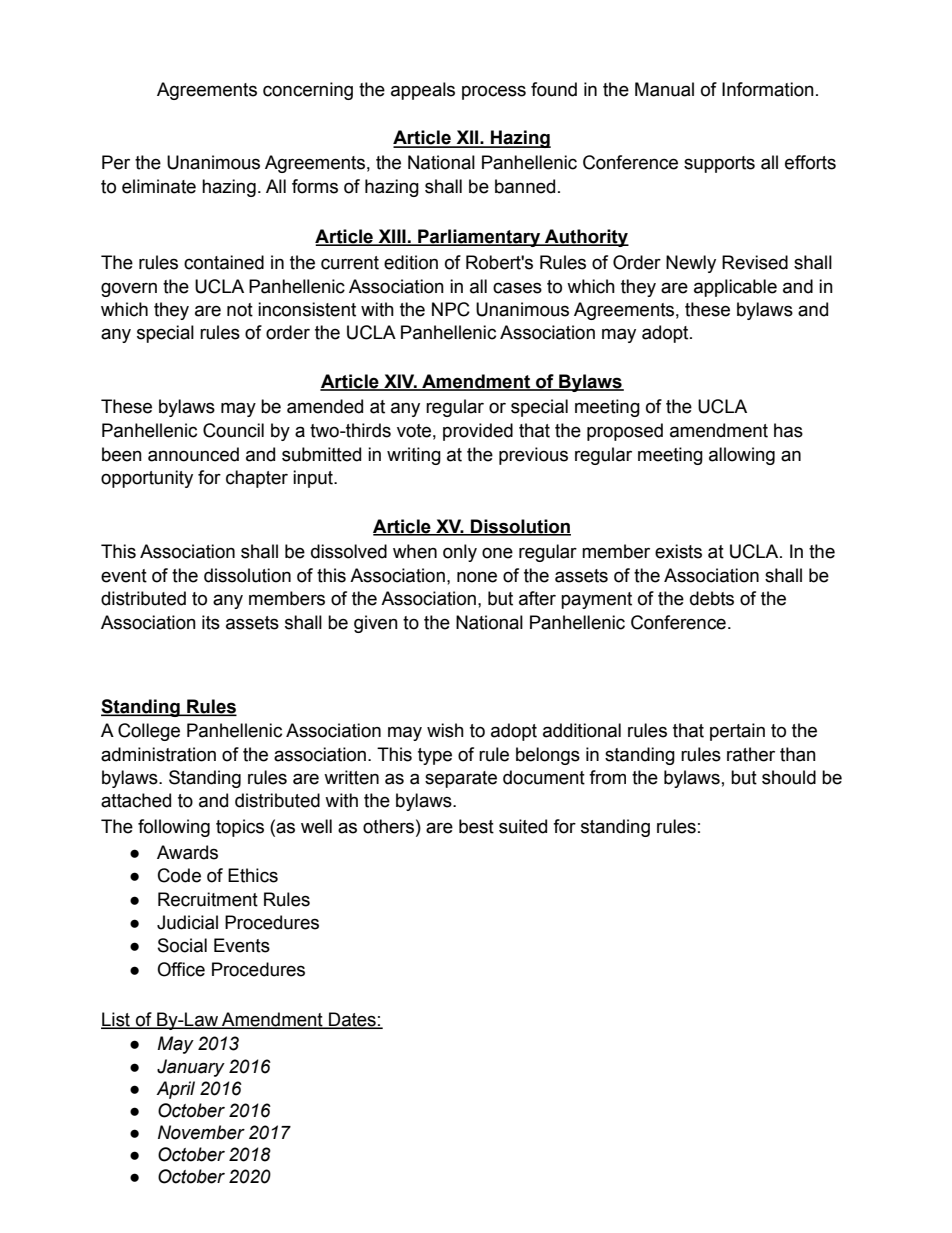 The width and height of the screenshot is (952, 1233). I want to click on should, so click(789, 777).
